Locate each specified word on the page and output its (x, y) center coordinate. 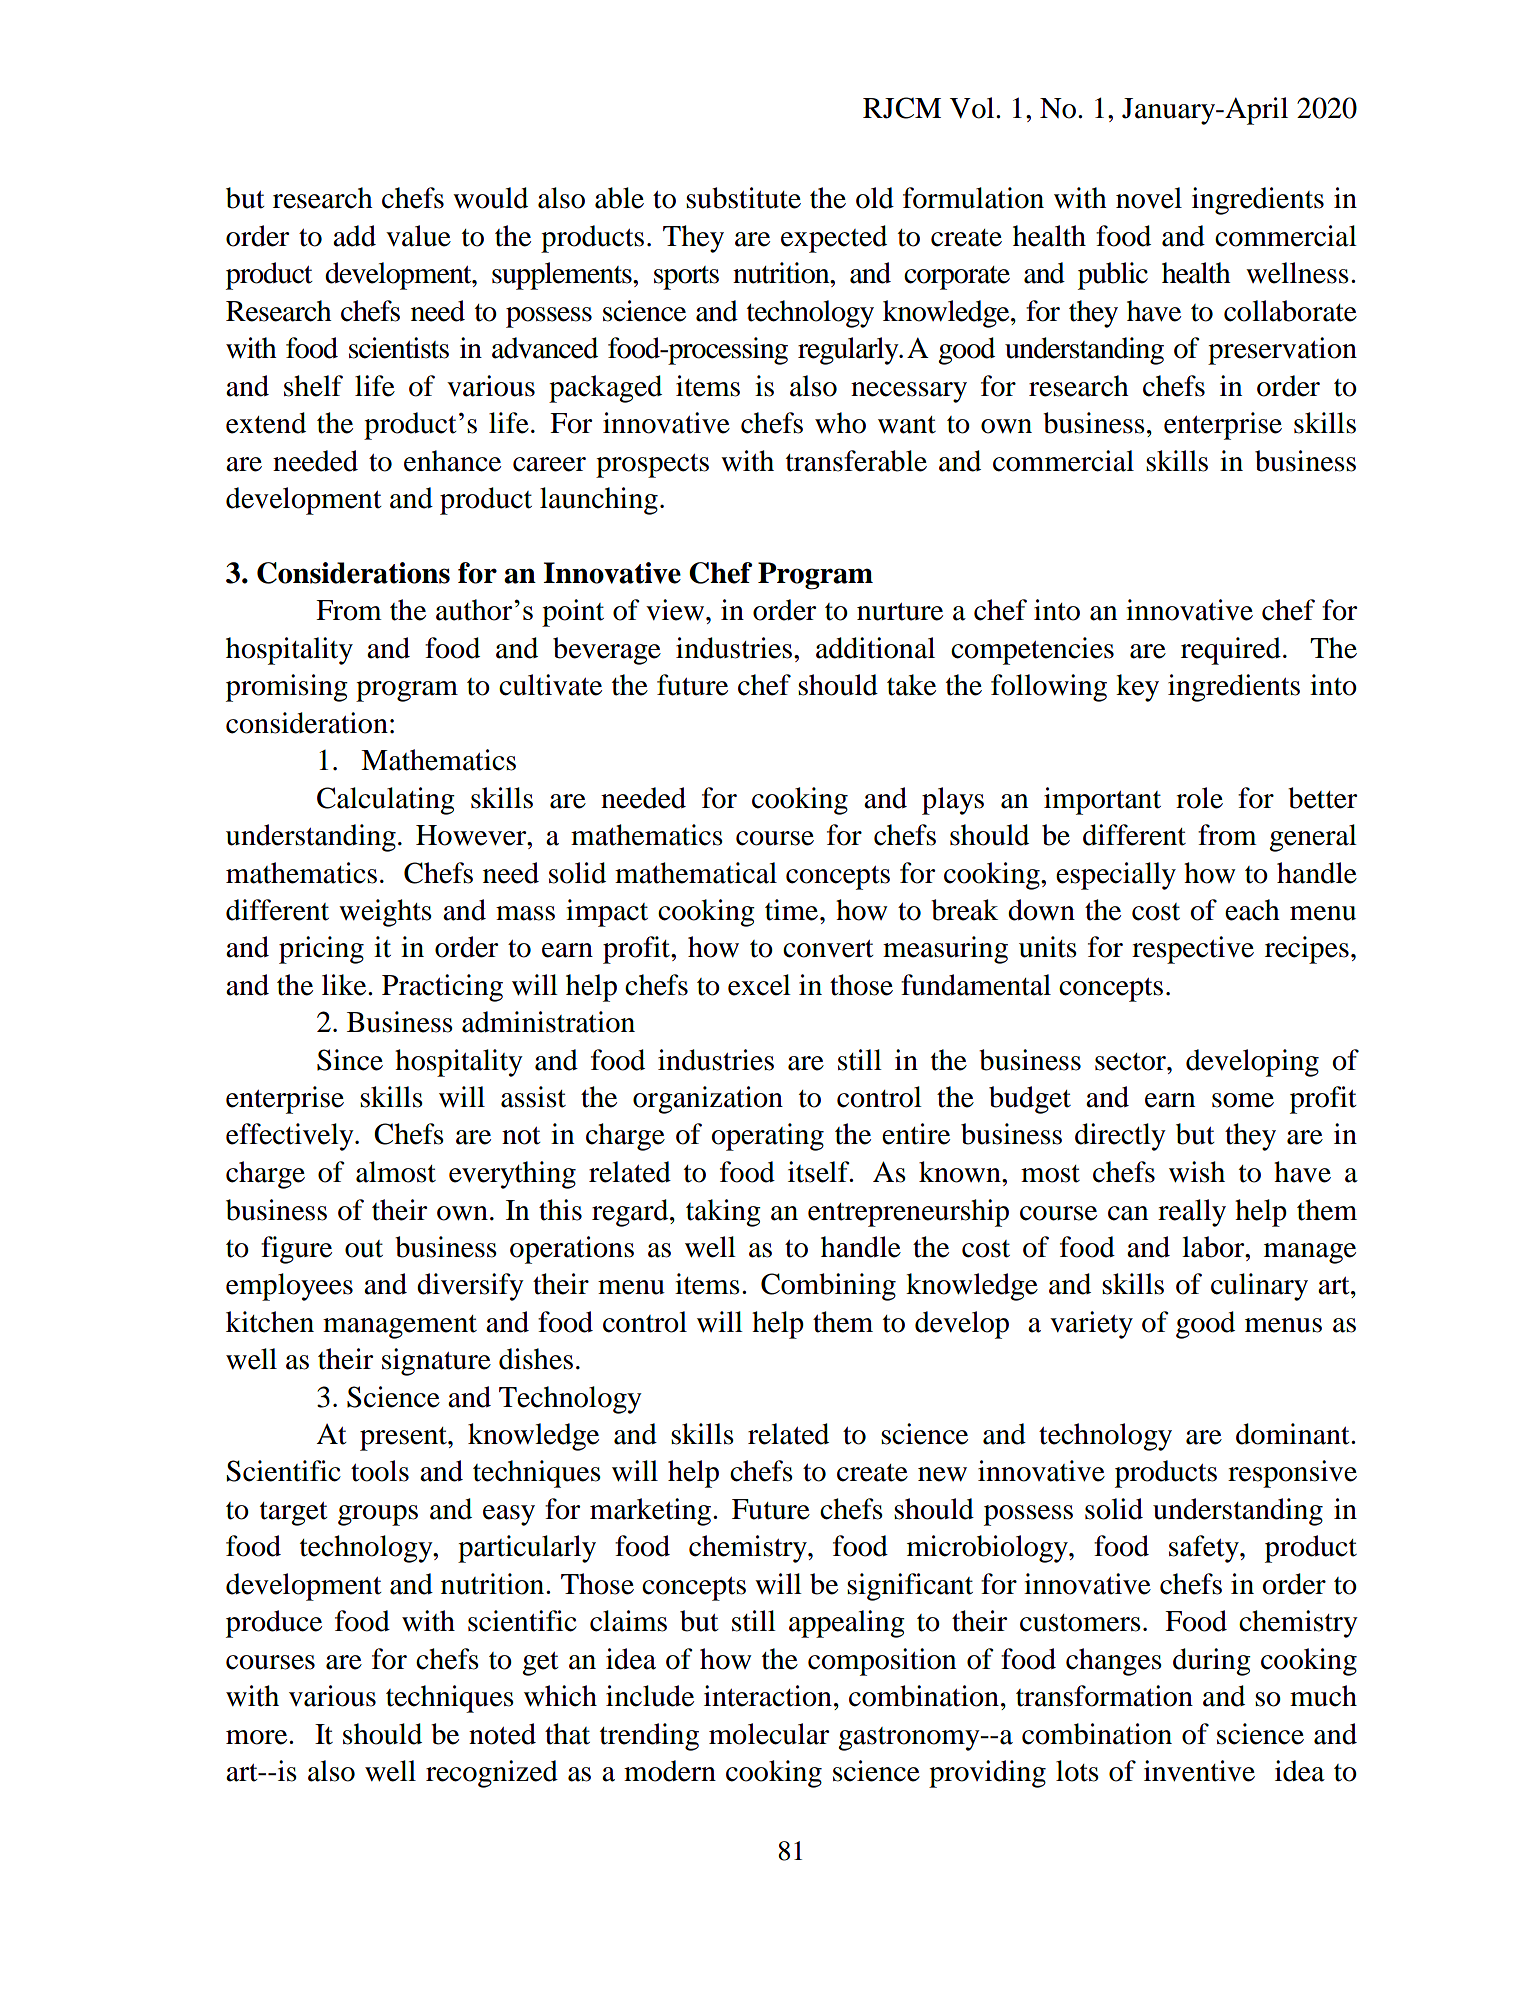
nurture (900, 612)
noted (502, 1734)
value (418, 236)
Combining (828, 1287)
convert (828, 949)
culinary (1259, 1287)
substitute (743, 198)
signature (436, 1362)
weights (385, 913)
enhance (452, 461)
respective (1193, 950)
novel (1149, 198)
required (1231, 651)
